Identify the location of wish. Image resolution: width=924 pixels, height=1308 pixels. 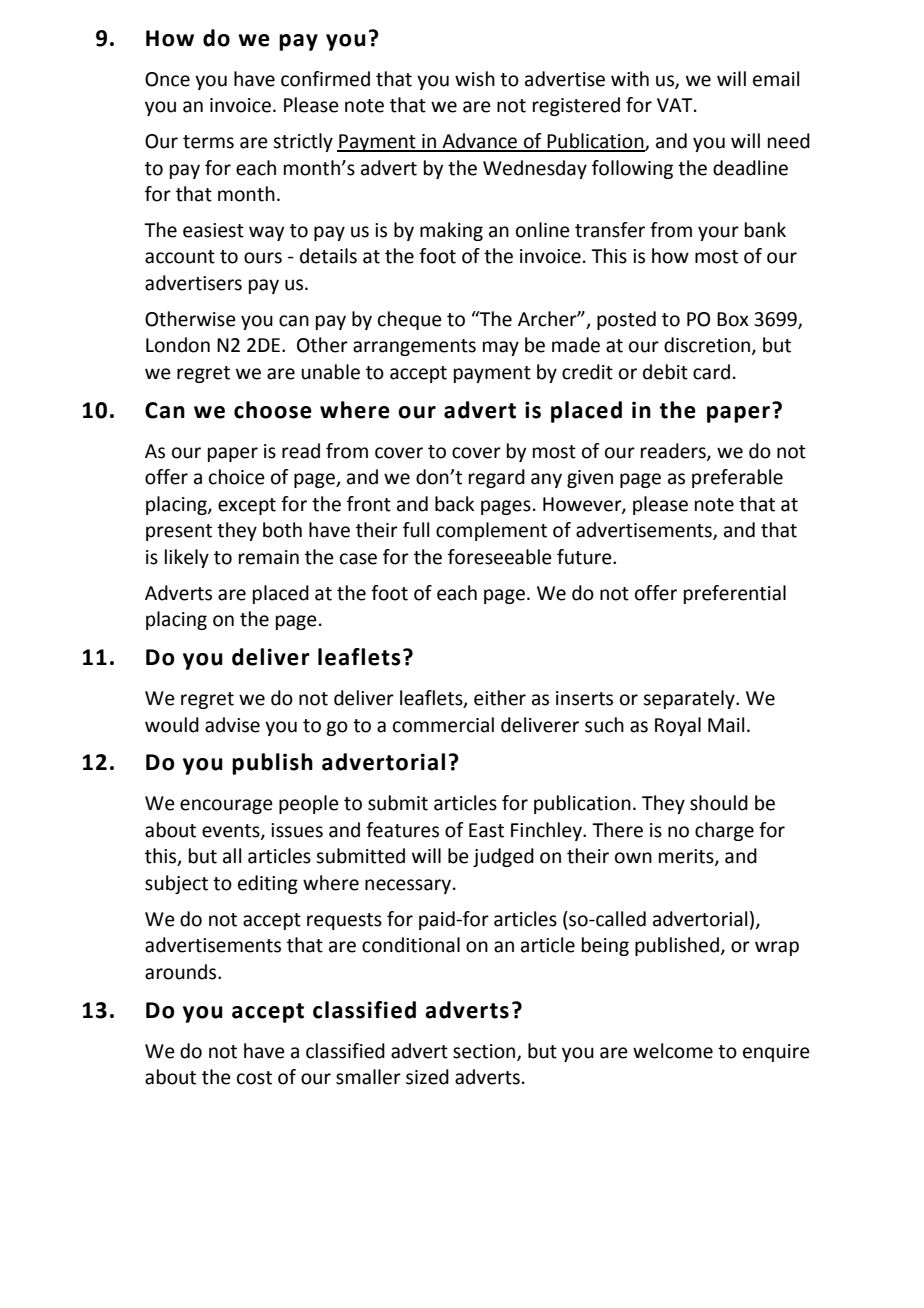
(475, 79).
